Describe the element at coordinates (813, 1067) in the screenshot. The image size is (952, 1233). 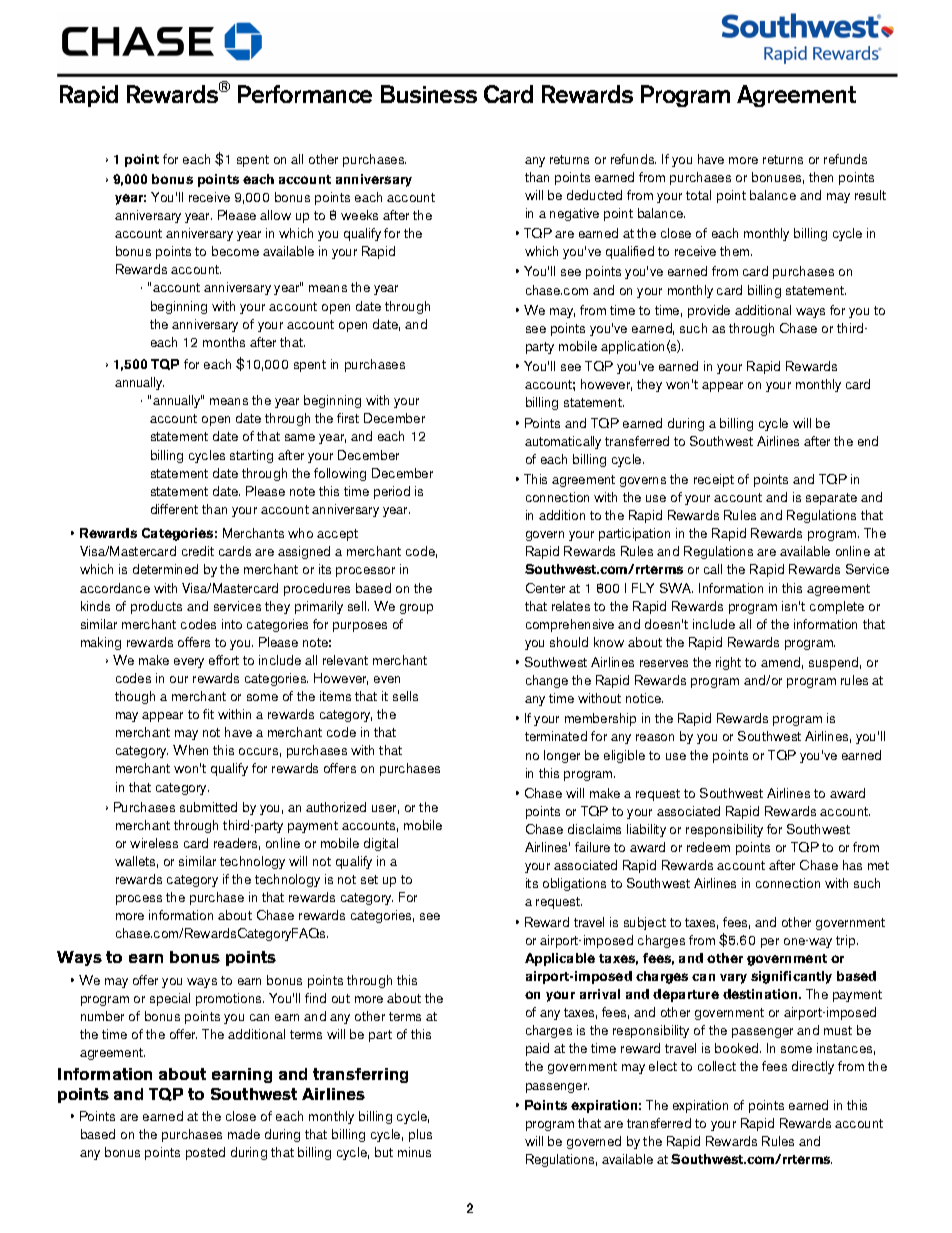
I see `directly` at that location.
